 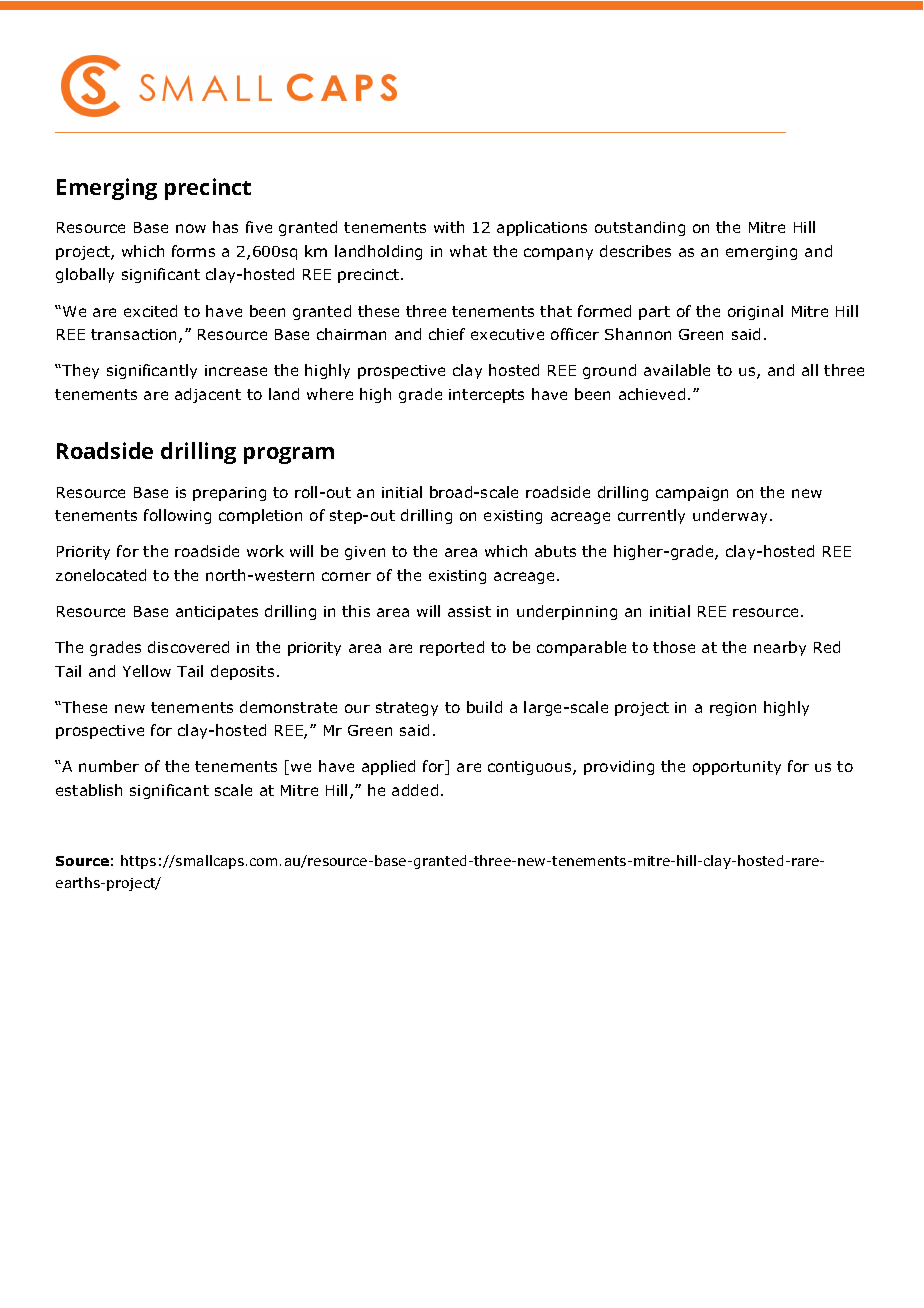 What do you see at coordinates (177, 516) in the document?
I see `following` at bounding box center [177, 516].
